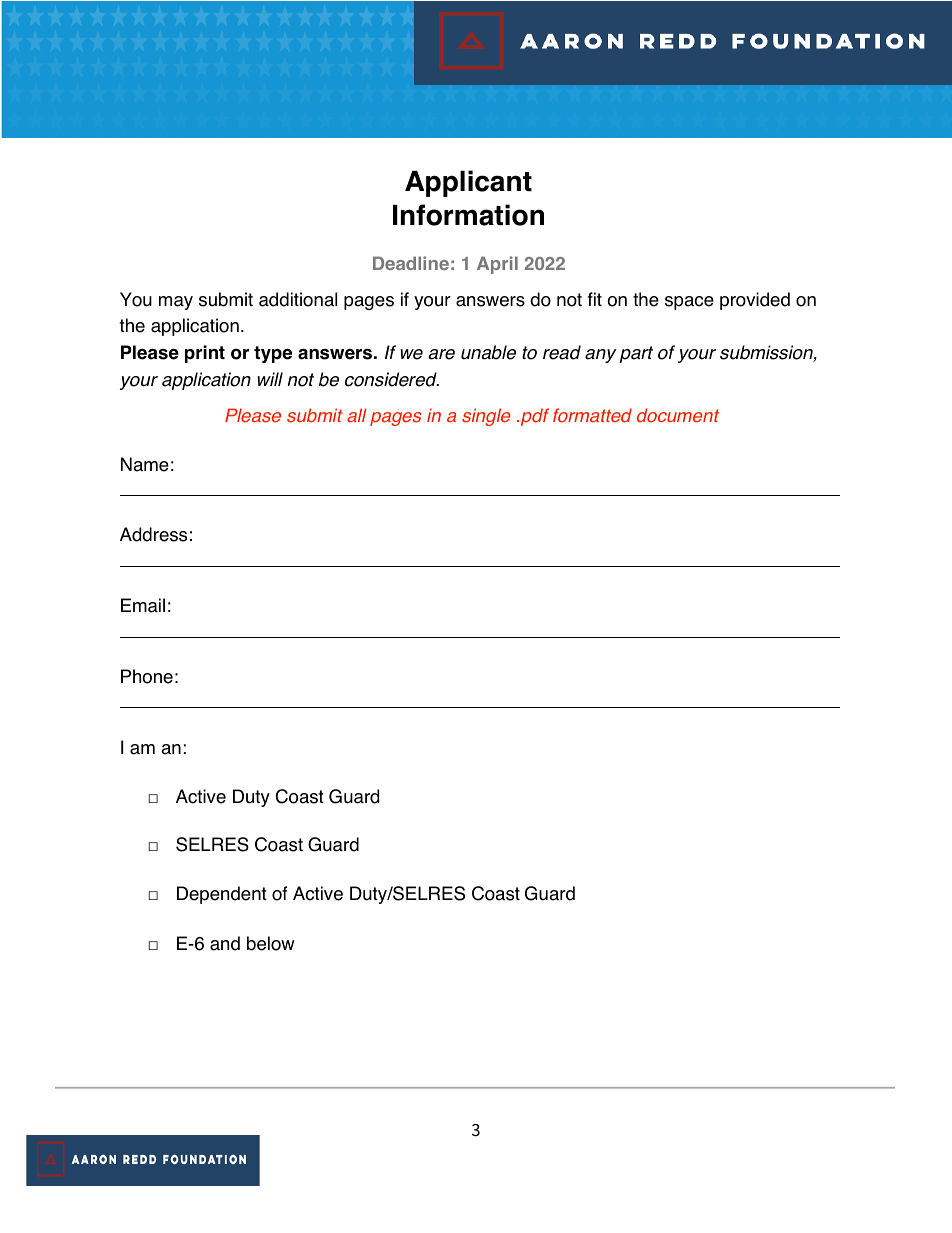 Image resolution: width=952 pixels, height=1233 pixels. Describe the element at coordinates (486, 417) in the page. I see `single` at that location.
